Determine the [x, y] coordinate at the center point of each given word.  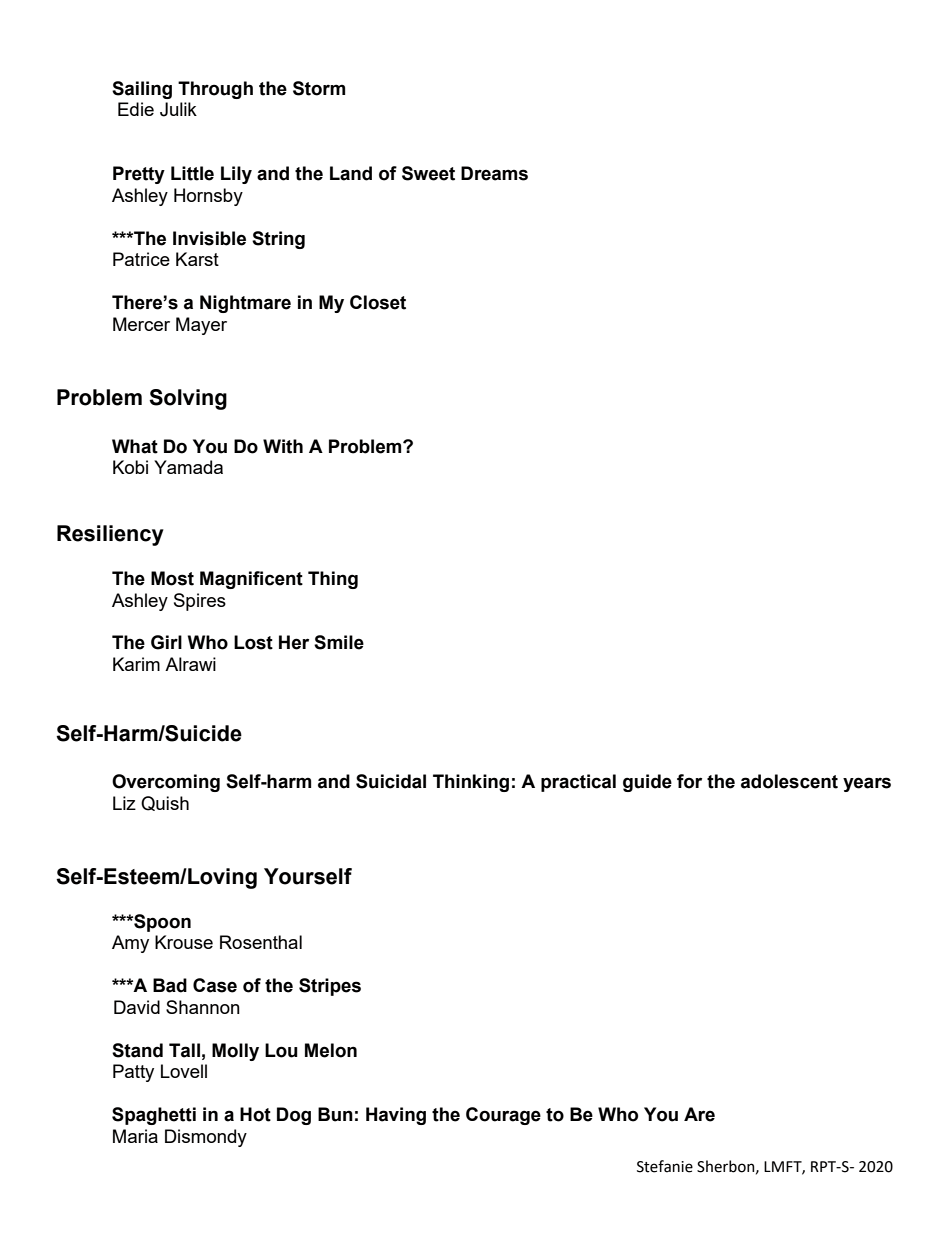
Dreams [494, 173]
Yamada [188, 467]
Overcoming [166, 783]
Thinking [471, 783]
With [283, 446]
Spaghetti [154, 1116]
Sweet [428, 173]
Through [215, 90]
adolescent [789, 781]
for [689, 781]
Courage [503, 1116]
